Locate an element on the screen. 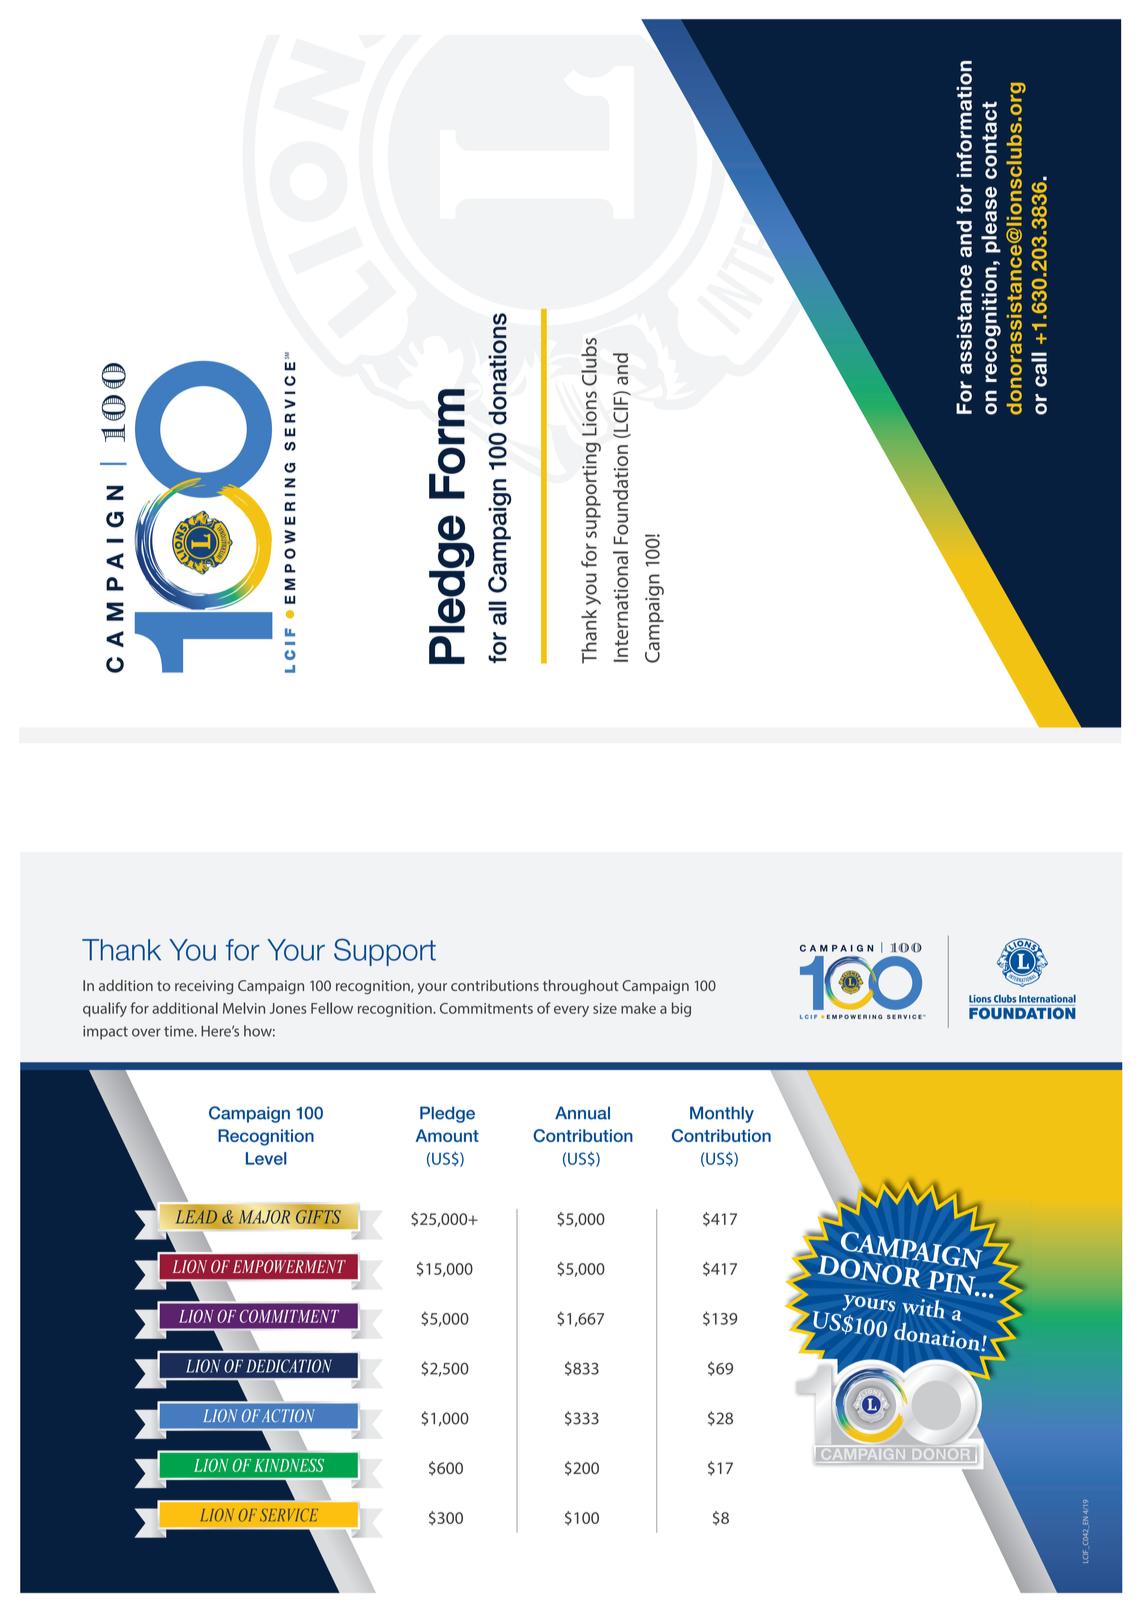 This screenshot has width=1144, height=1618. Pledge is located at coordinates (447, 1114).
